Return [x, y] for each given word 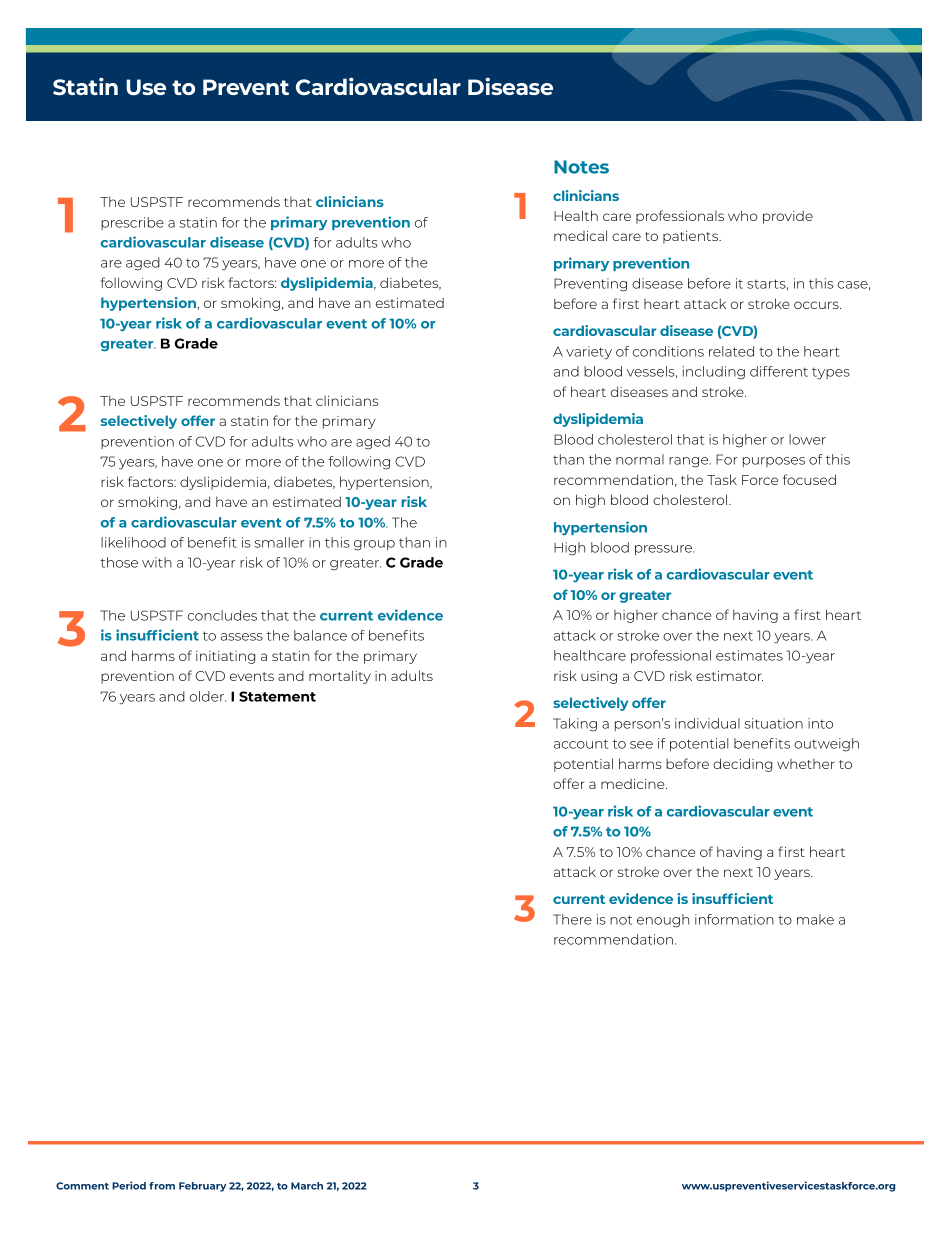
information [734, 919]
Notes [581, 167]
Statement [277, 696]
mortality [340, 677]
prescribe [132, 223]
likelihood [133, 542]
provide [788, 217]
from [162, 1186]
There [572, 919]
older [208, 696]
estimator [729, 676]
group [374, 545]
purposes [774, 462]
